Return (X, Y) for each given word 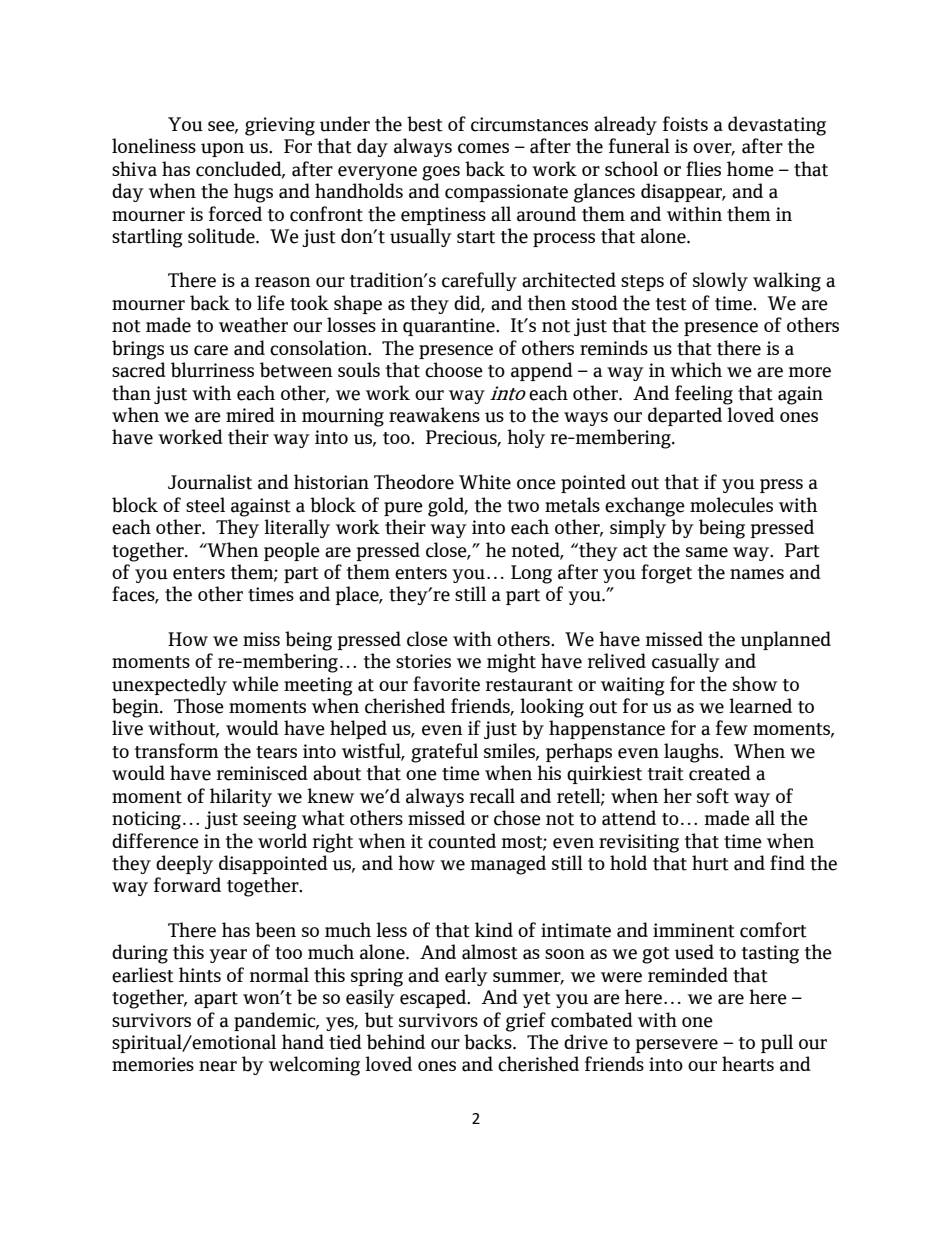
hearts (748, 1064)
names (757, 574)
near (218, 1066)
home (750, 169)
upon (222, 150)
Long (531, 574)
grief (526, 1022)
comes (483, 148)
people (292, 551)
